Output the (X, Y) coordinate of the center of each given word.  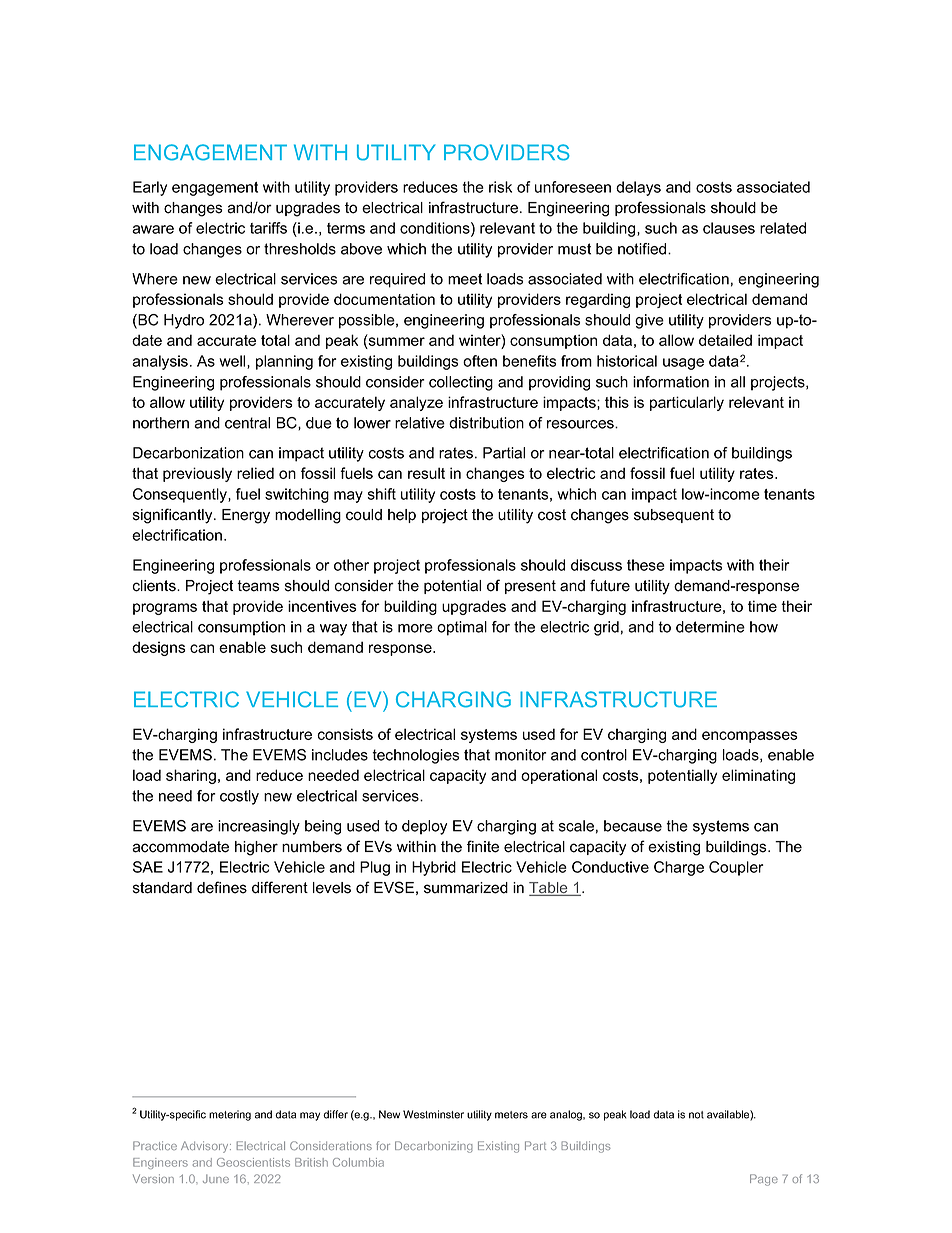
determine (710, 627)
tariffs (268, 228)
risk (500, 187)
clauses (729, 228)
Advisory (206, 1147)
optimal (462, 628)
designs (159, 648)
